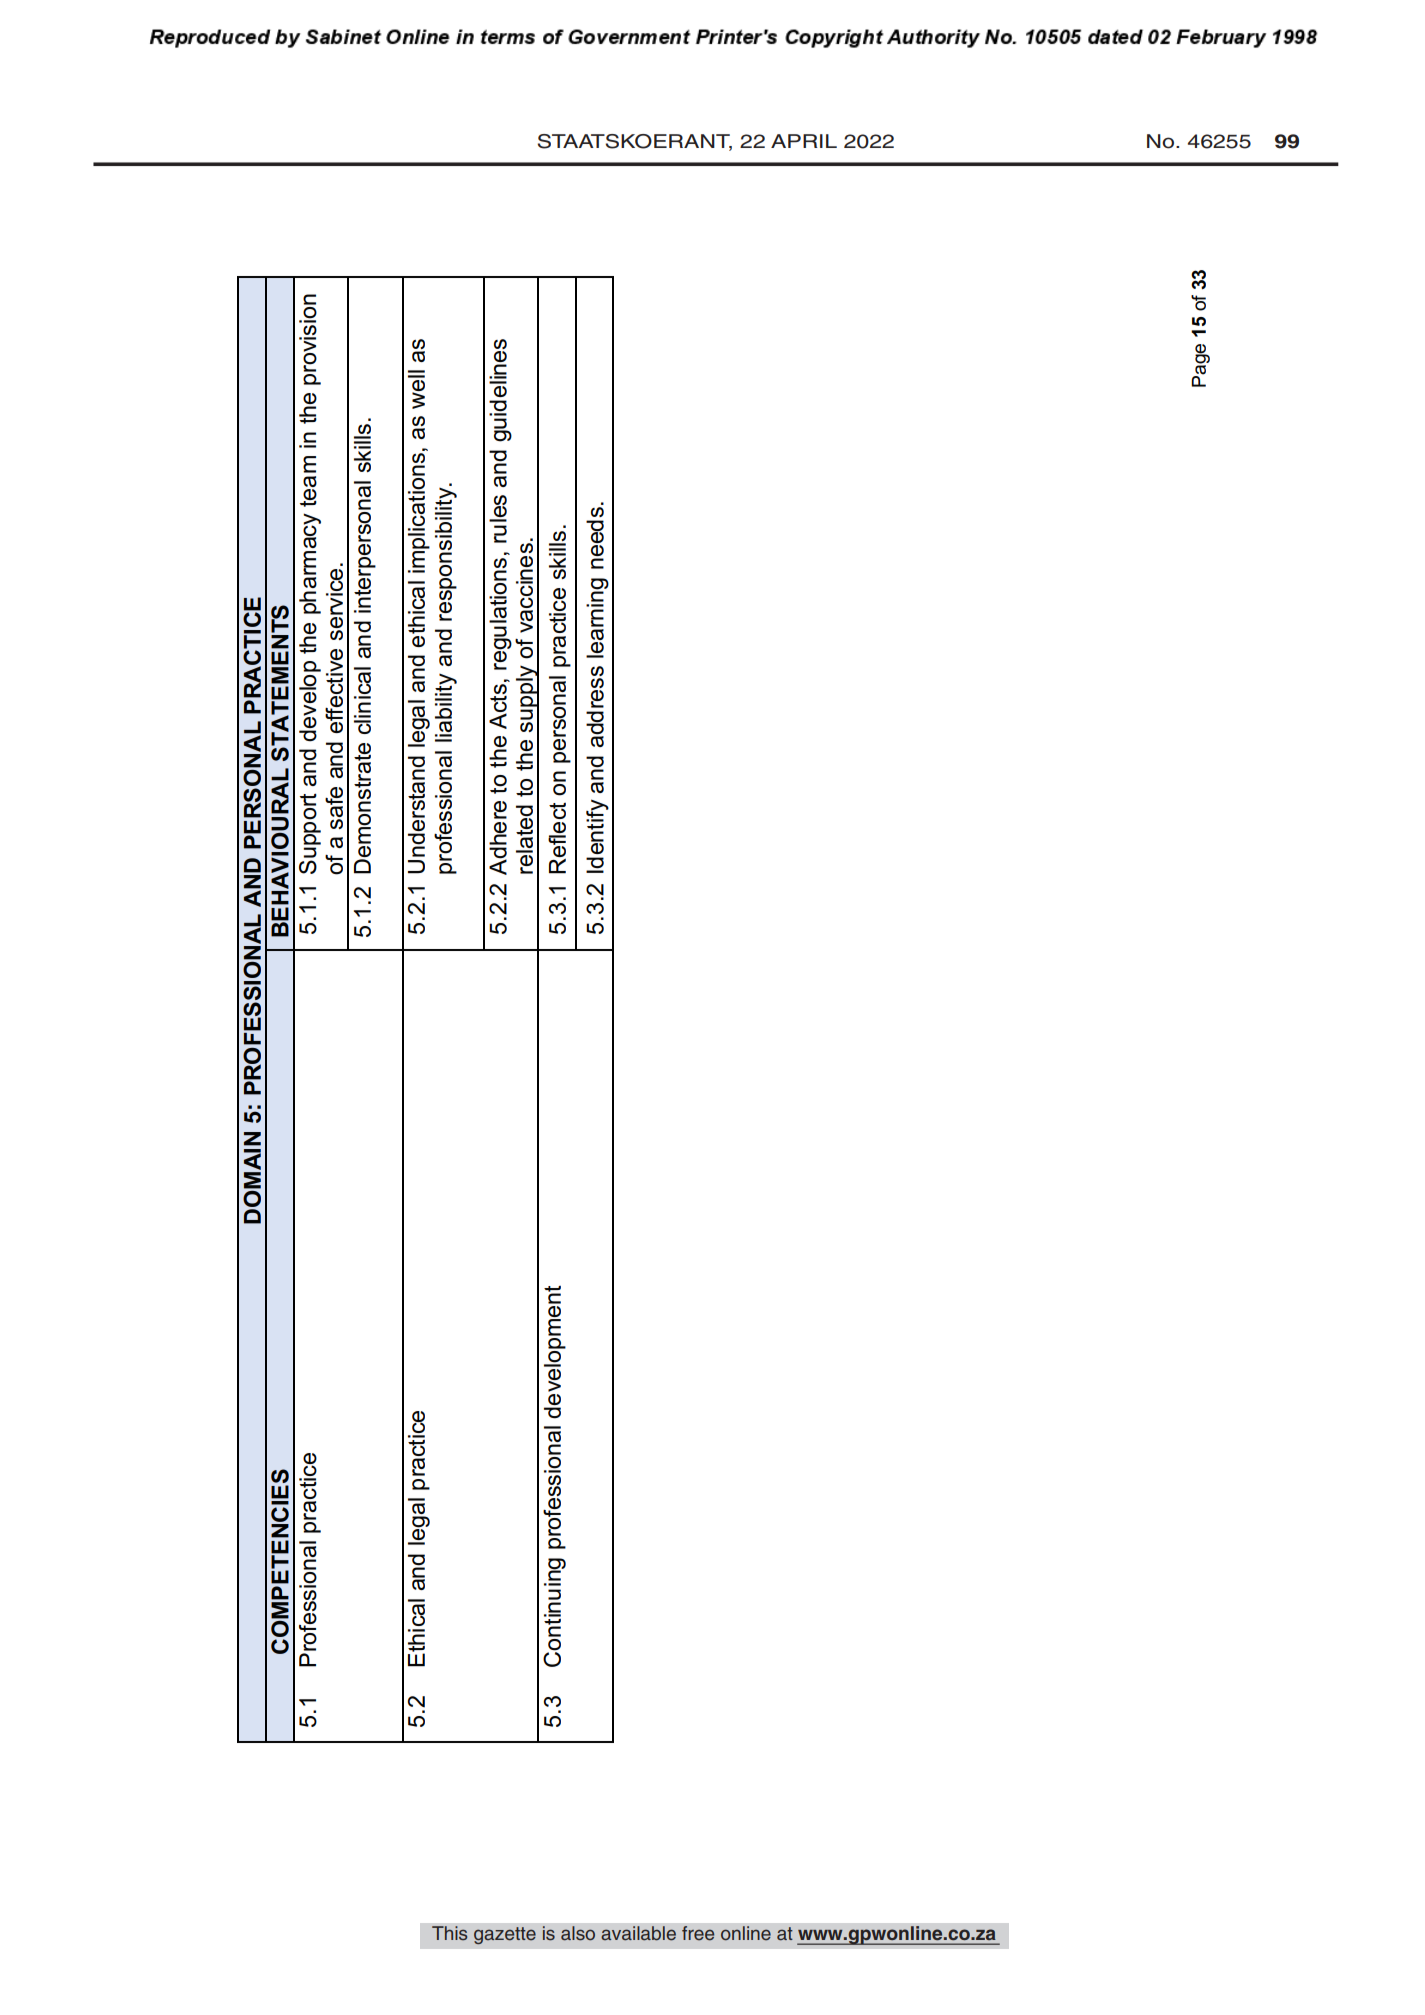 This screenshot has width=1425, height=2015. What do you see at coordinates (638, 1933) in the screenshot?
I see `available` at bounding box center [638, 1933].
